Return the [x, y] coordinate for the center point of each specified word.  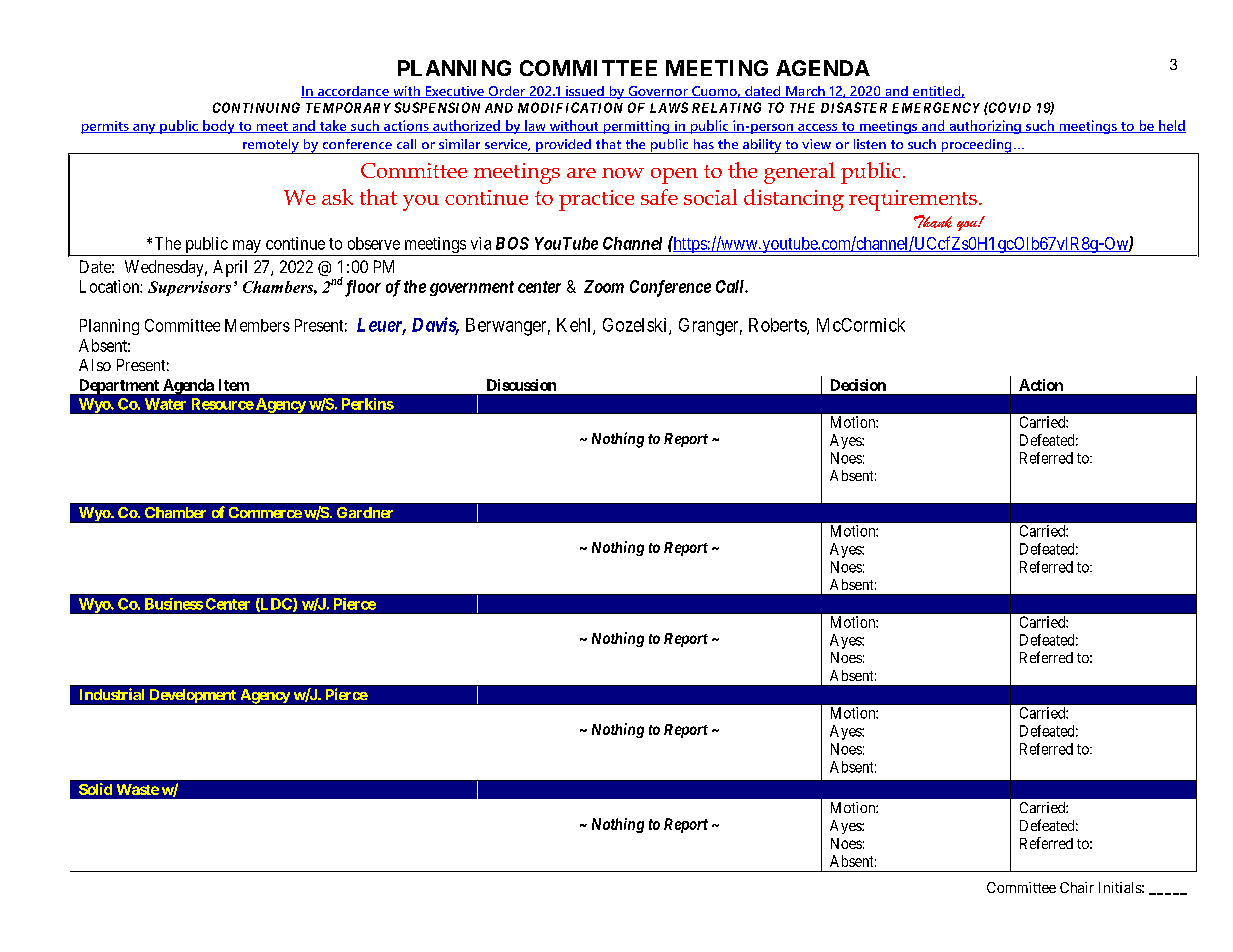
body [219, 127]
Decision [858, 385]
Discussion [521, 385]
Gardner [365, 512]
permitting [636, 127]
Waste [138, 789]
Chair [1077, 887]
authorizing [985, 127]
